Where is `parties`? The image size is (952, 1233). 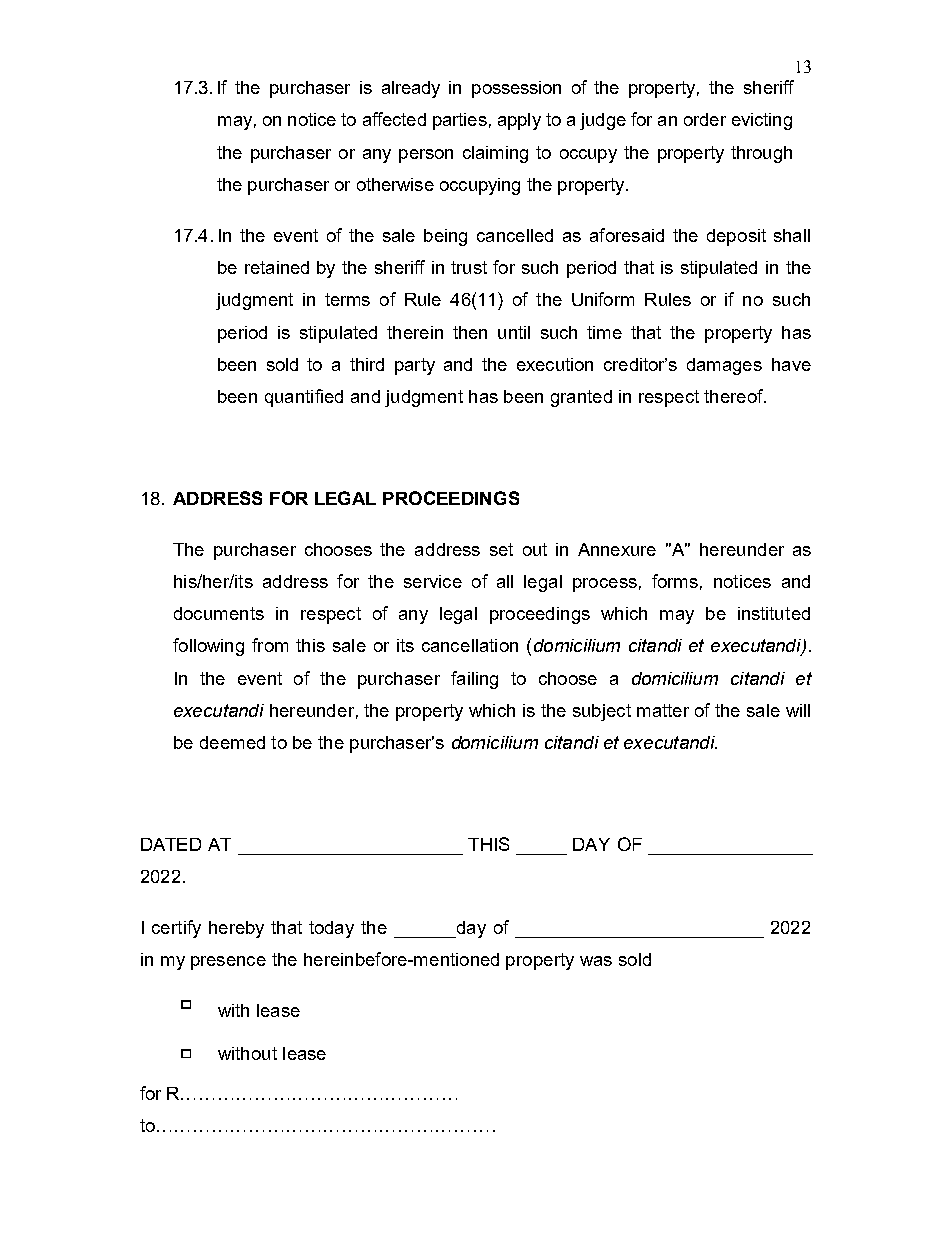
parties is located at coordinates (460, 121).
